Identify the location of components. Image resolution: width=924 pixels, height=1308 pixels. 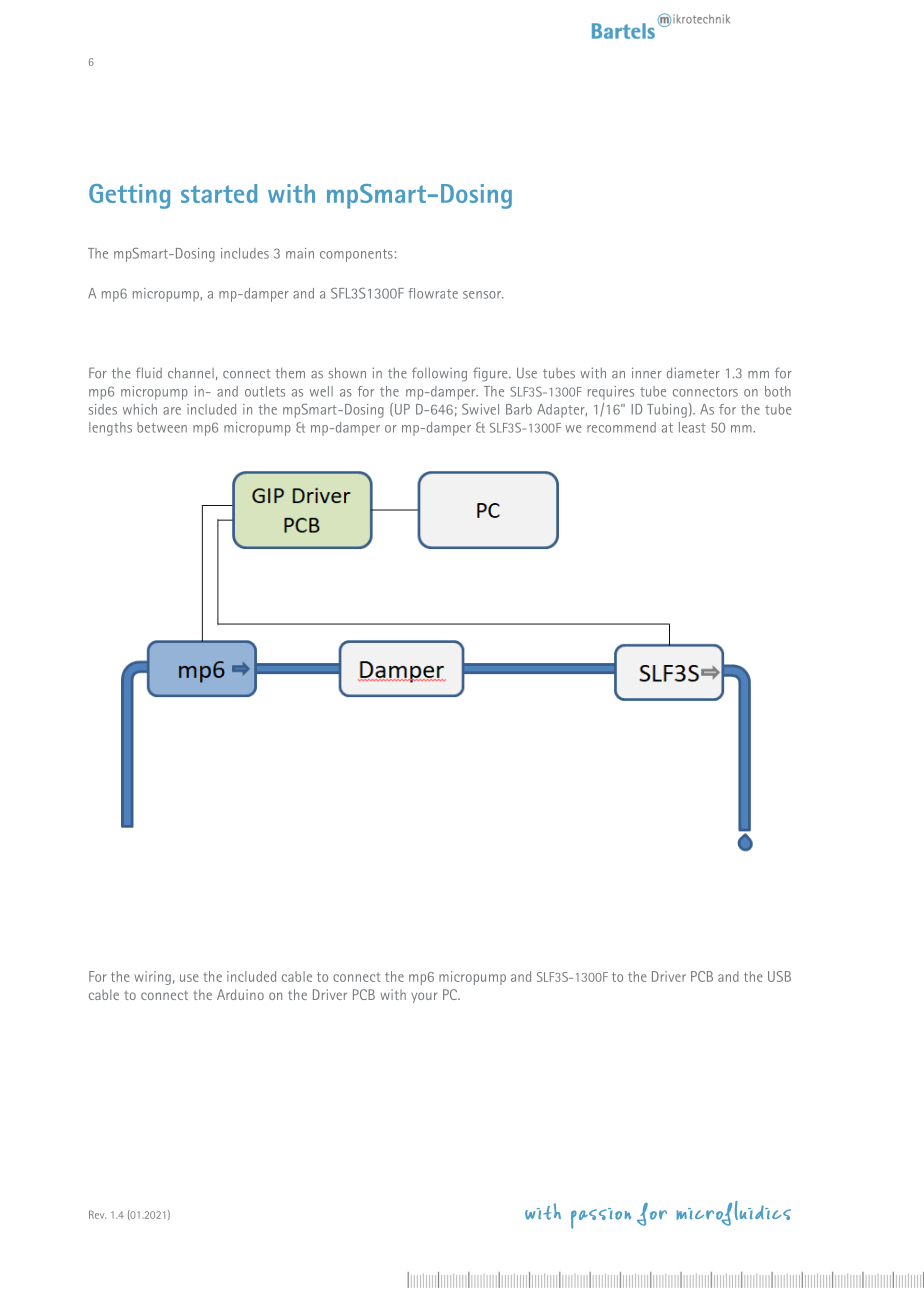
(356, 255).
